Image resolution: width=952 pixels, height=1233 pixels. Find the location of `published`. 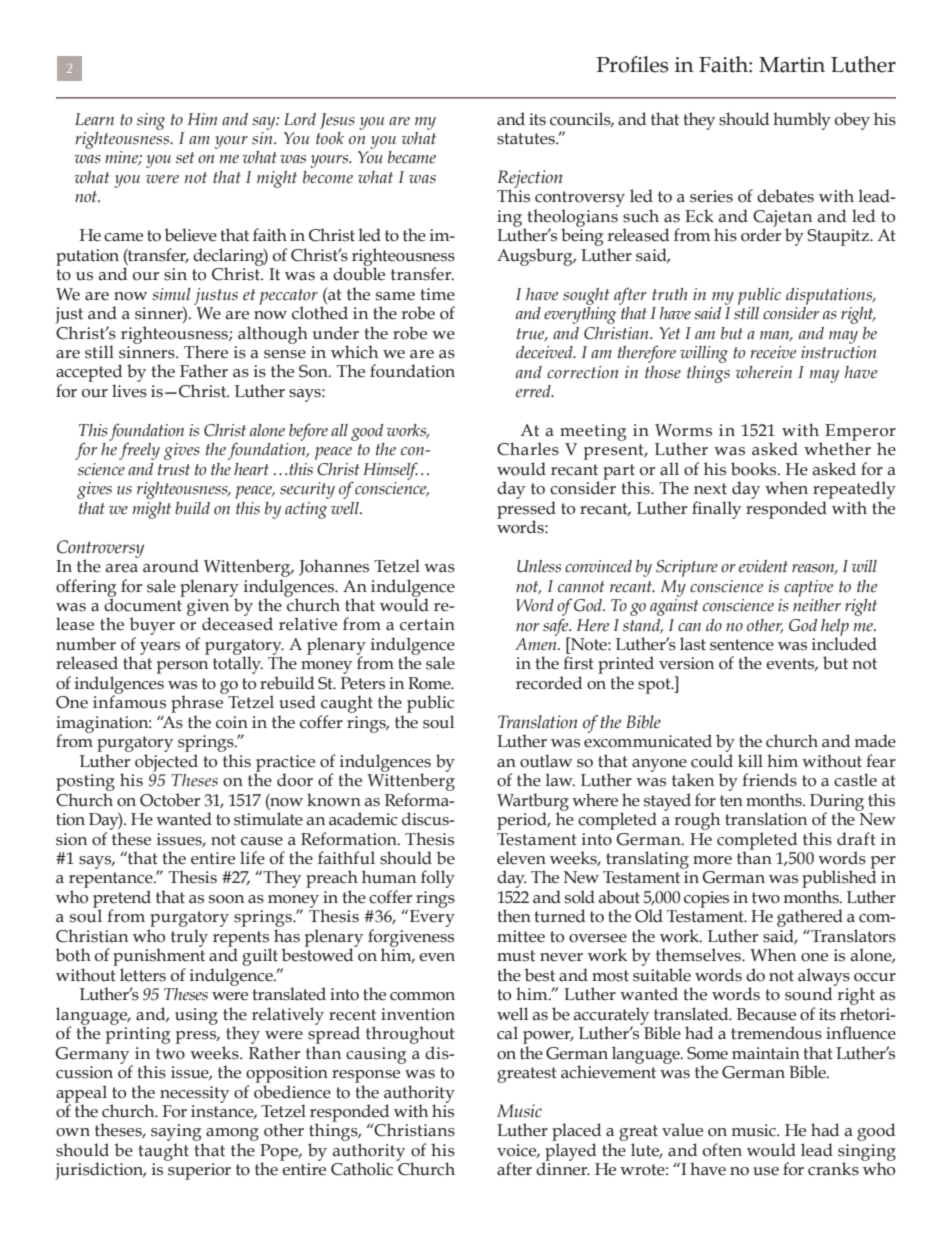

published is located at coordinates (839, 879).
